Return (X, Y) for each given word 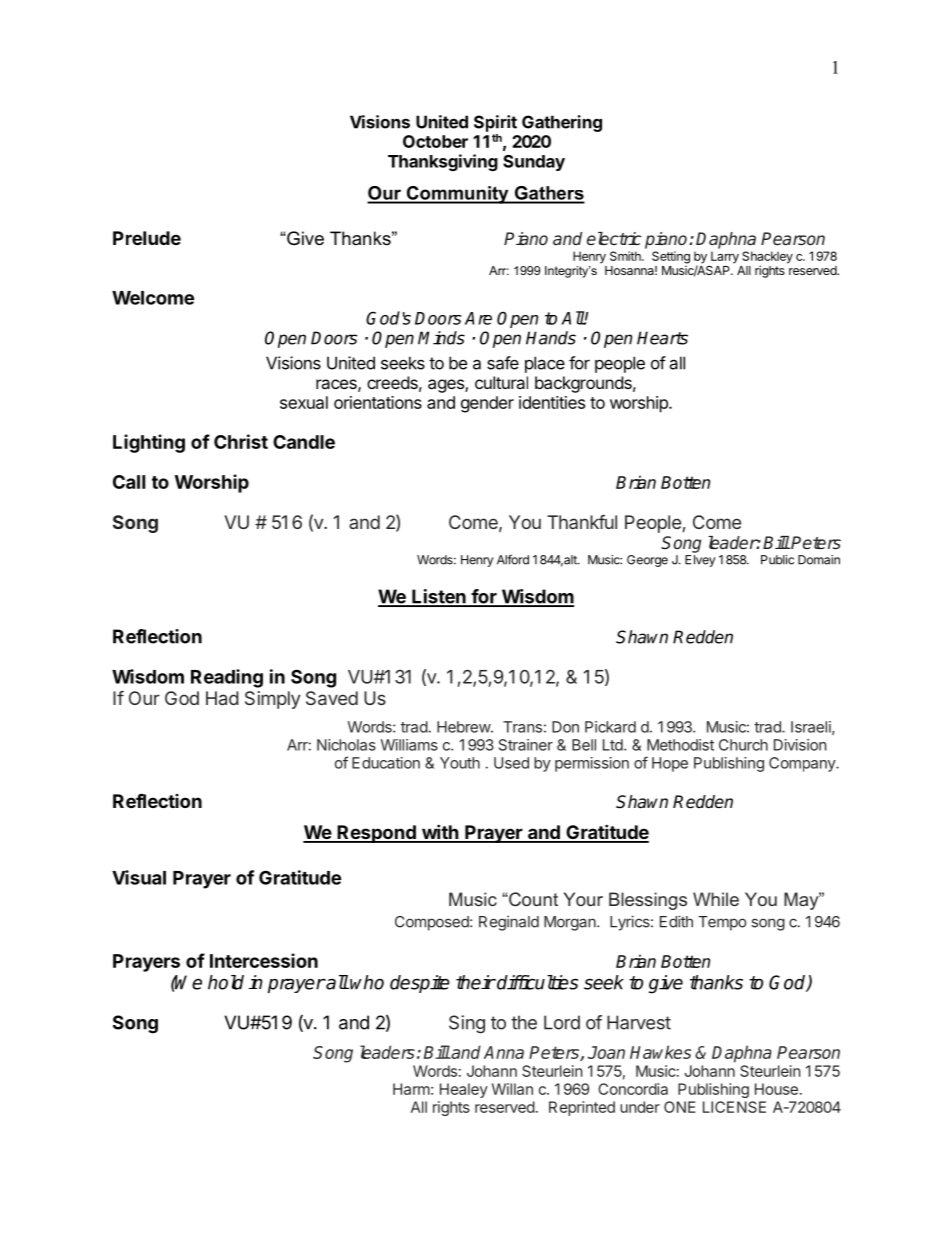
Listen (439, 597)
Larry (724, 258)
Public (777, 560)
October (435, 141)
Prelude (147, 238)
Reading (227, 678)
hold (226, 982)
